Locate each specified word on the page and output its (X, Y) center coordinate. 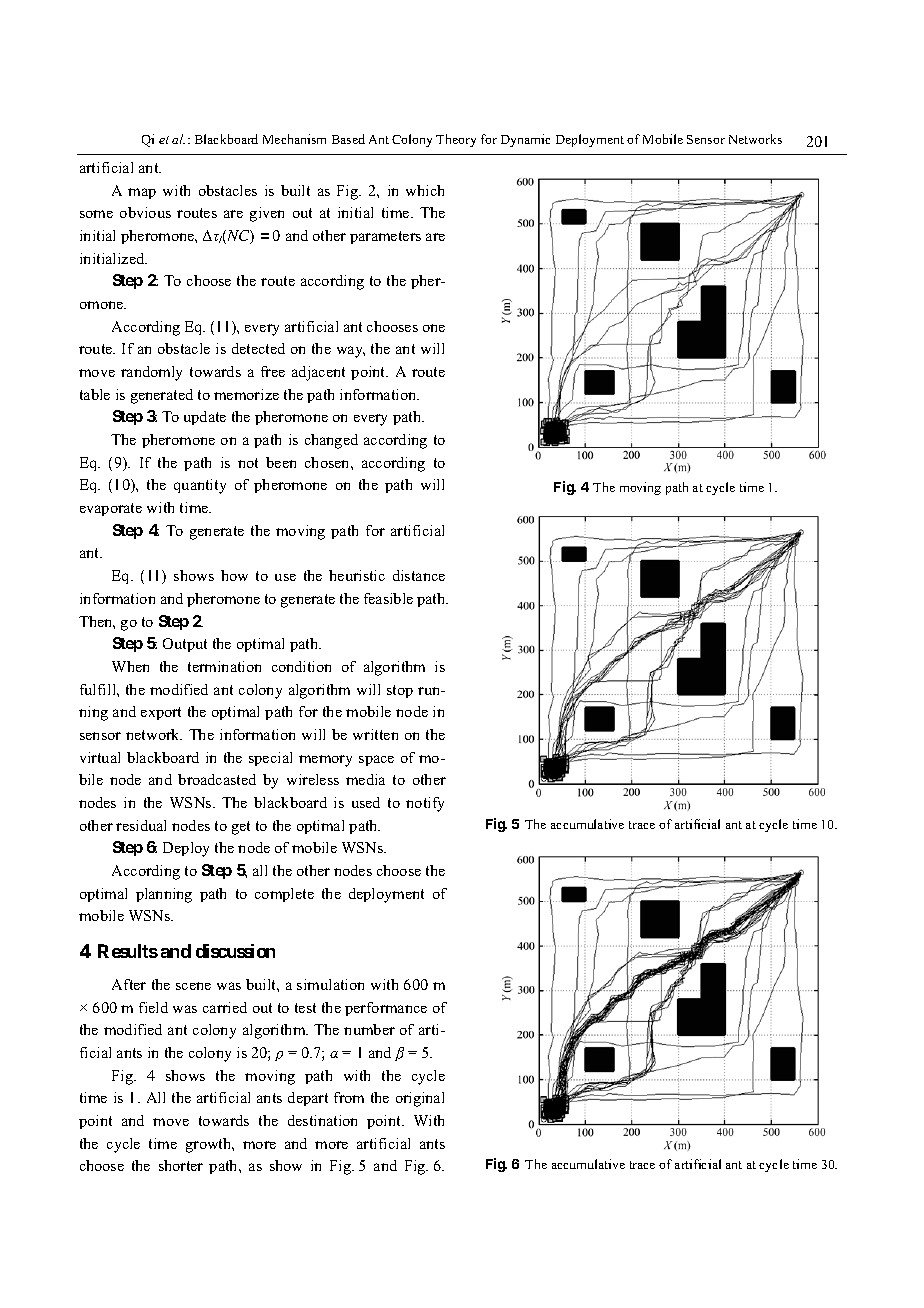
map (142, 193)
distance (419, 575)
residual (141, 825)
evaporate (111, 509)
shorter (181, 1165)
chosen (328, 462)
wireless (313, 779)
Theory (456, 140)
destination (322, 1120)
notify (425, 804)
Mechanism (294, 139)
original (420, 1099)
